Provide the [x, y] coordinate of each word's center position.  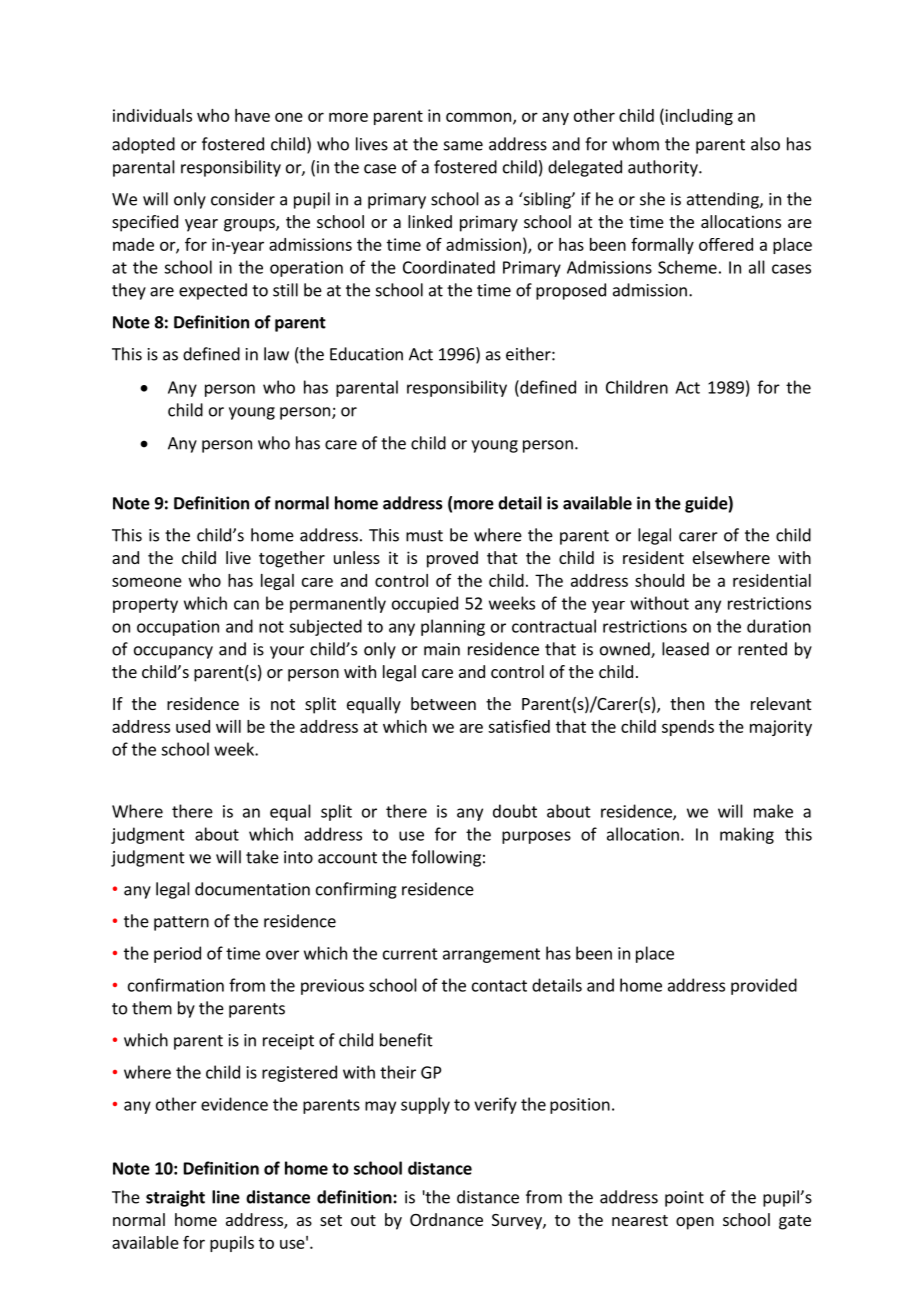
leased [685, 649]
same [463, 146]
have [252, 115]
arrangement [491, 955]
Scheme [687, 267]
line [226, 1197]
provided [764, 986]
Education [366, 354]
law [276, 354]
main [442, 649]
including [698, 116]
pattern [181, 923]
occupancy [173, 652]
